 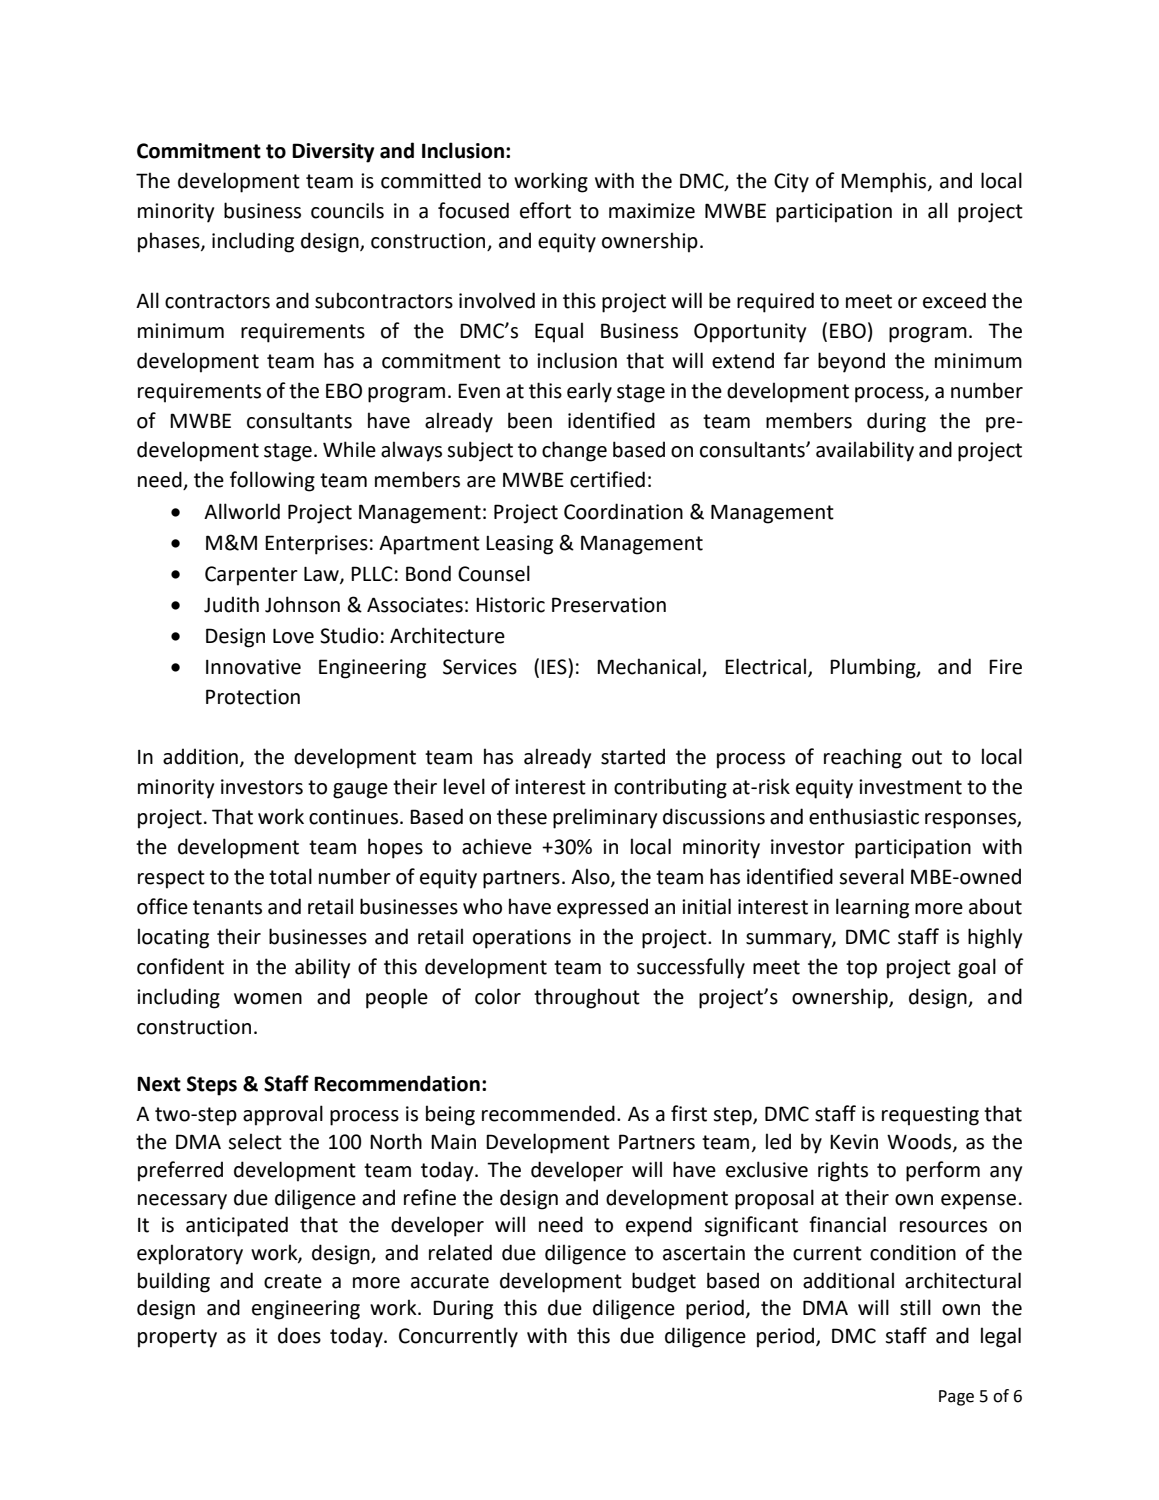 What do you see at coordinates (851, 362) in the screenshot?
I see `beyond` at bounding box center [851, 362].
